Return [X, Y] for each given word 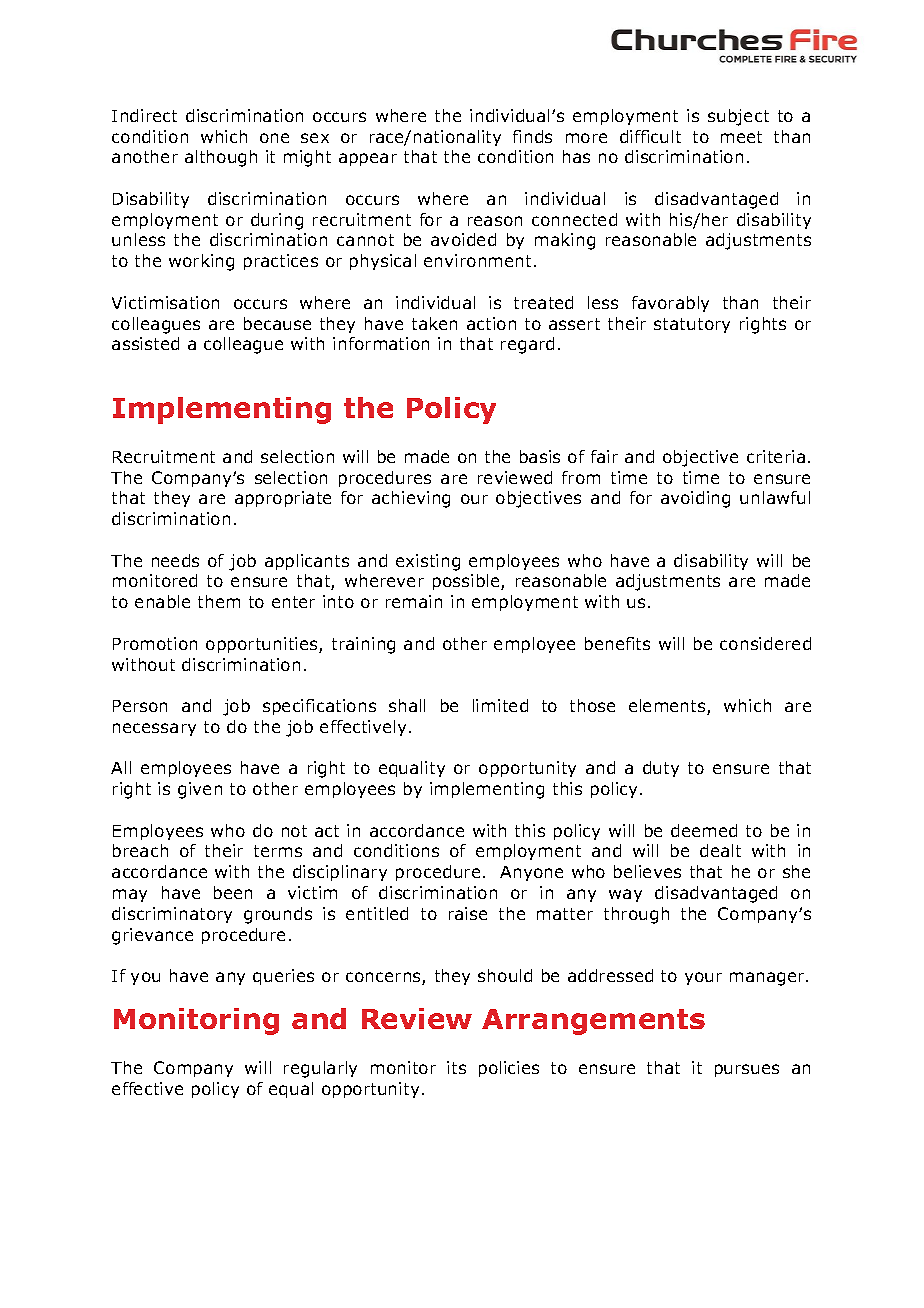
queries [283, 977]
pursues [747, 1070]
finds [532, 136]
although [221, 158]
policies [509, 1069]
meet [741, 137]
